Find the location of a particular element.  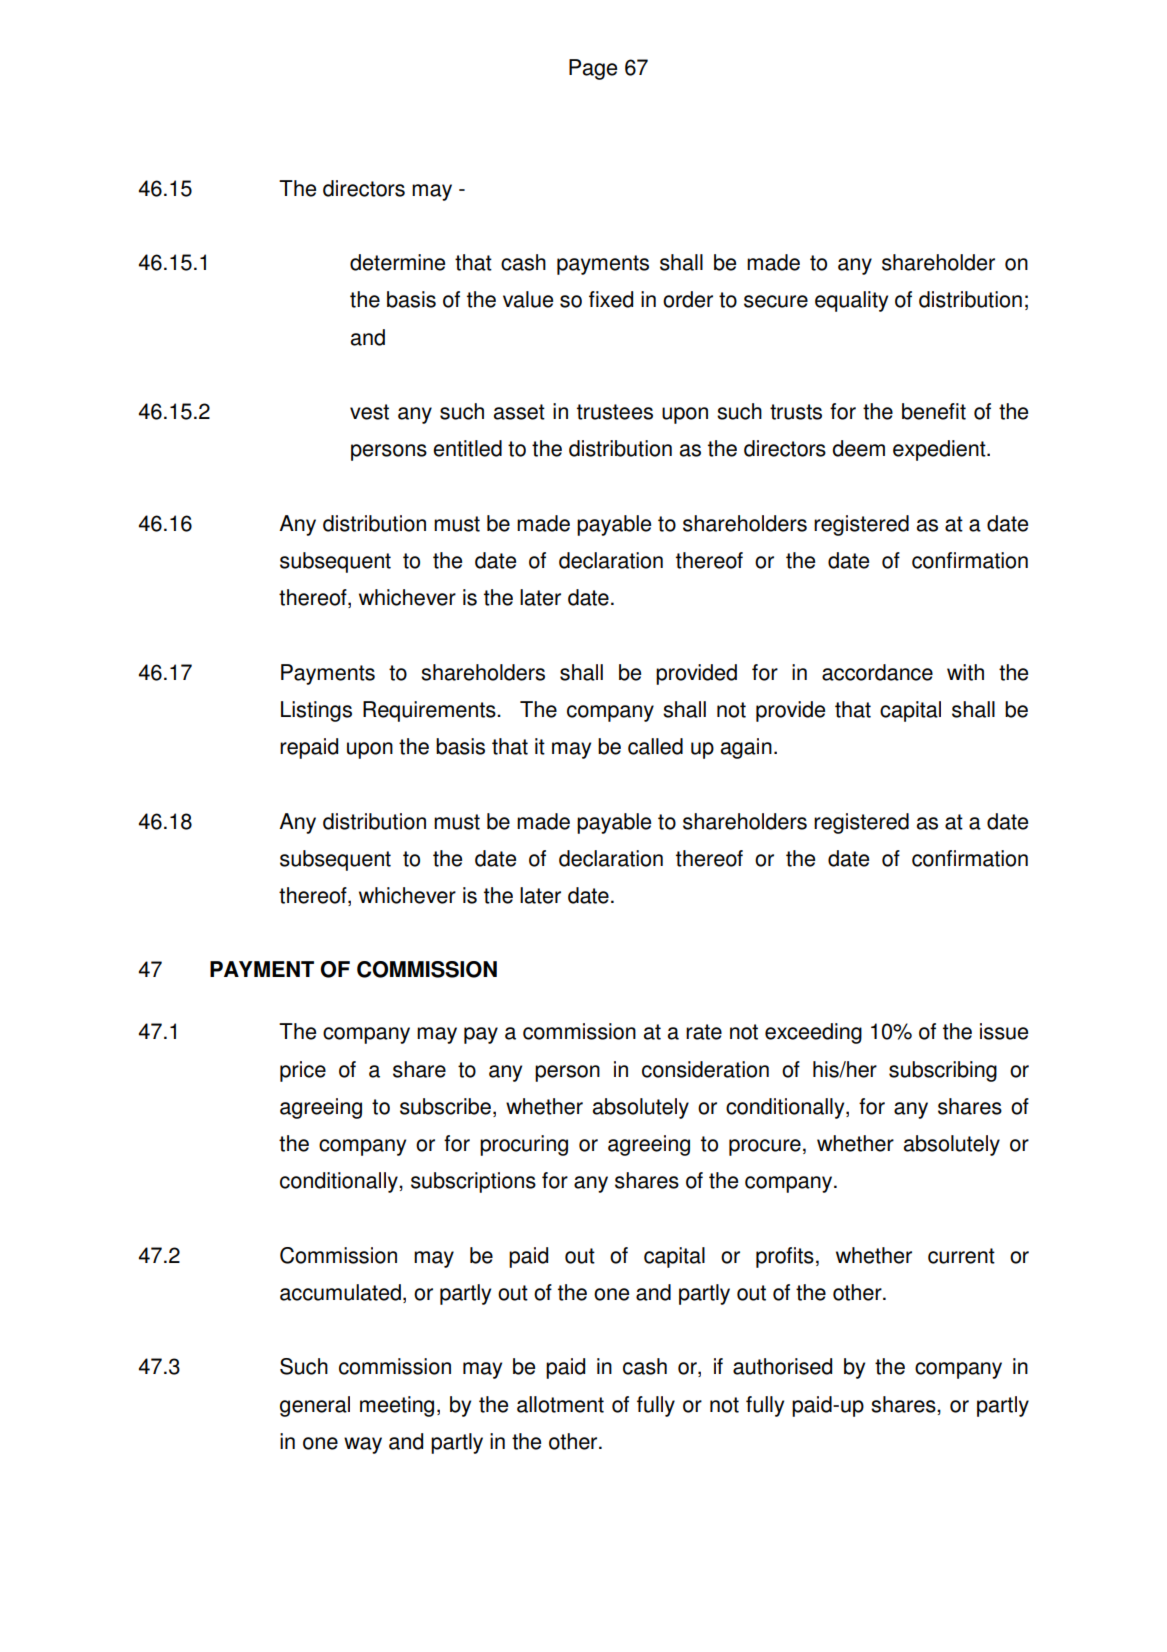

vest is located at coordinates (369, 412).
